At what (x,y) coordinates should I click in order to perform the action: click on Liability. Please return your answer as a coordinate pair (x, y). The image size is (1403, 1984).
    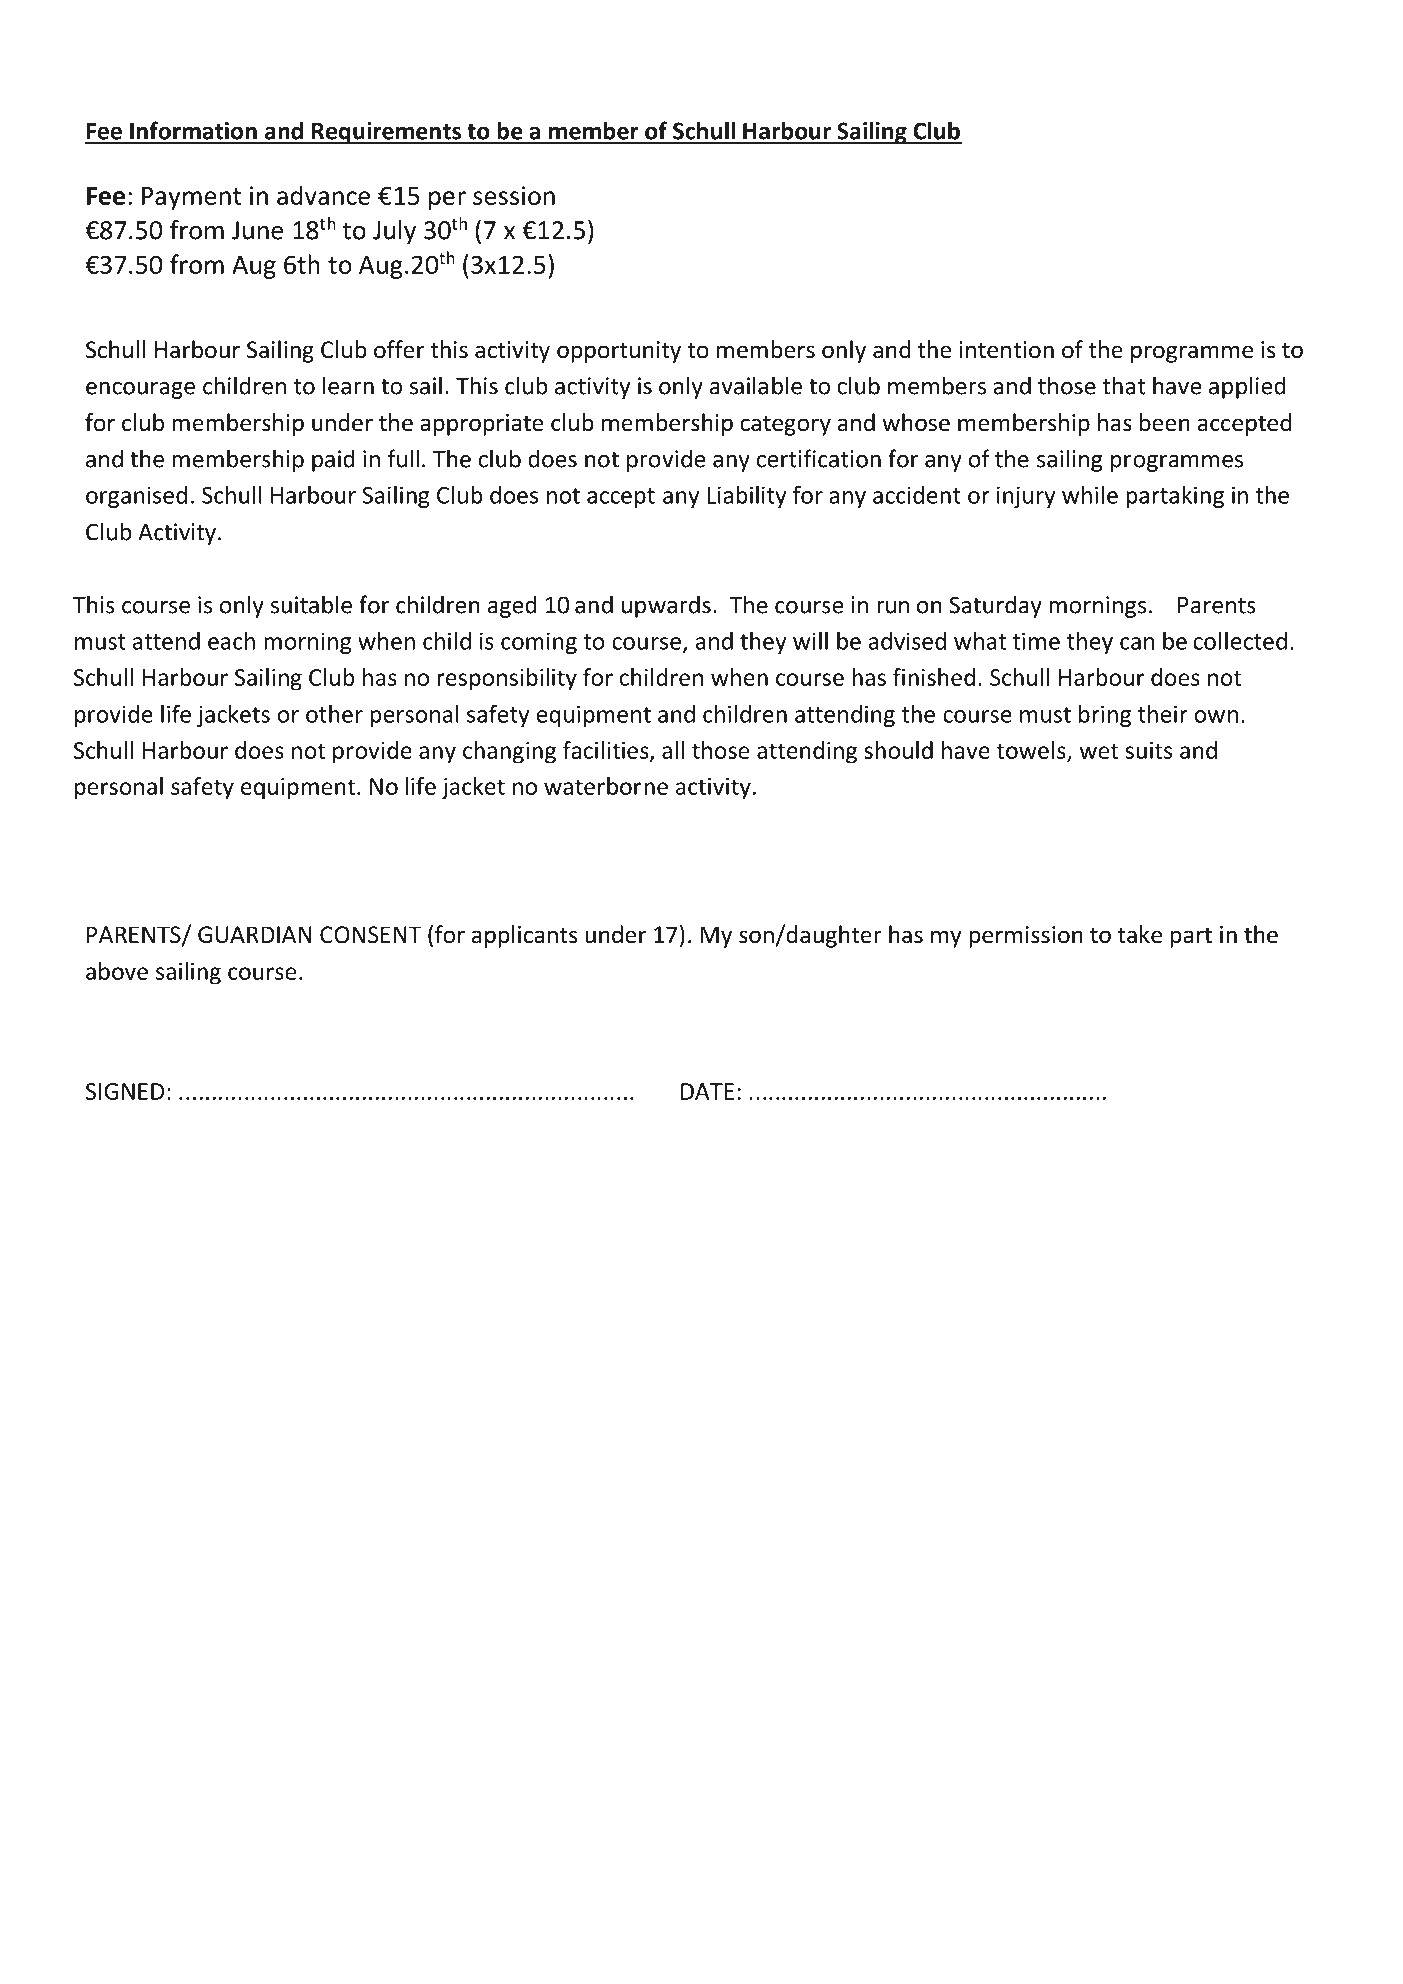
    Looking at the image, I should click on (746, 497).
